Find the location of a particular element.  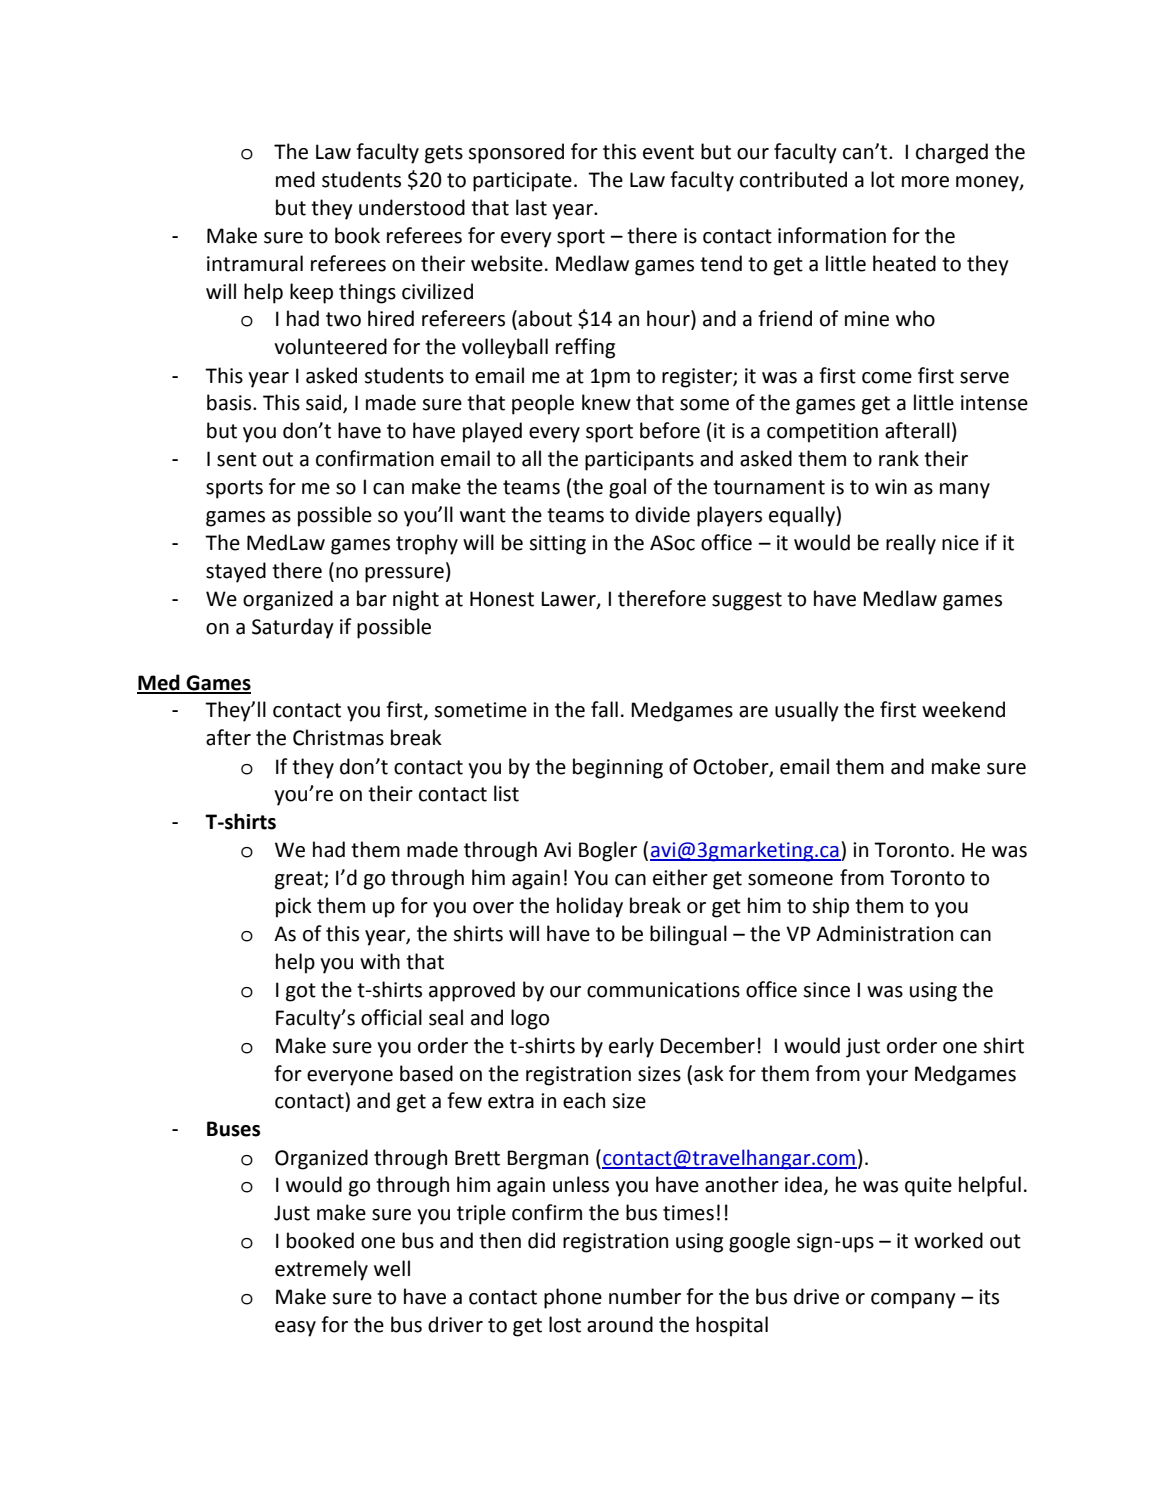

beginning is located at coordinates (618, 768).
